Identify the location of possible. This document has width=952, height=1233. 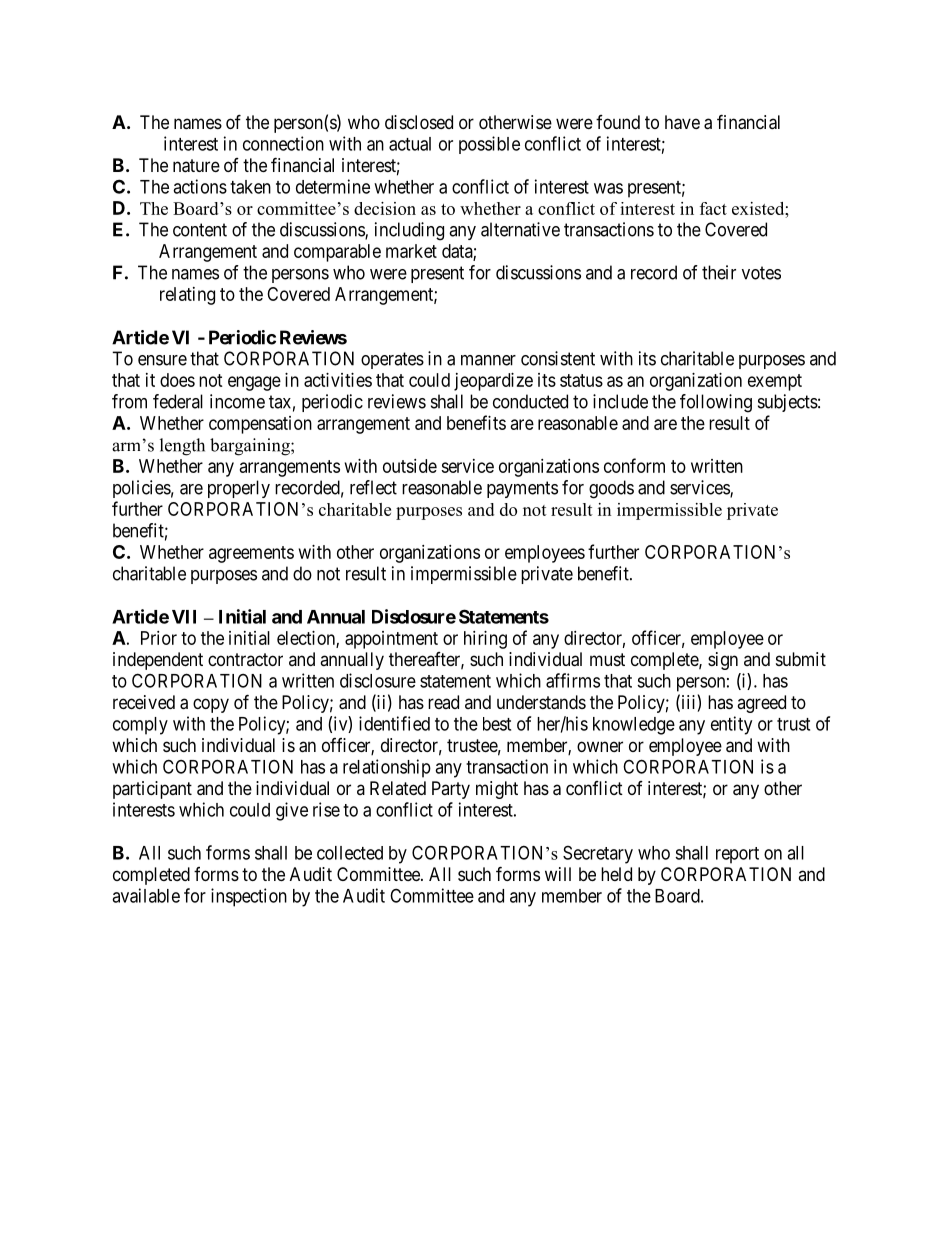
(489, 145).
